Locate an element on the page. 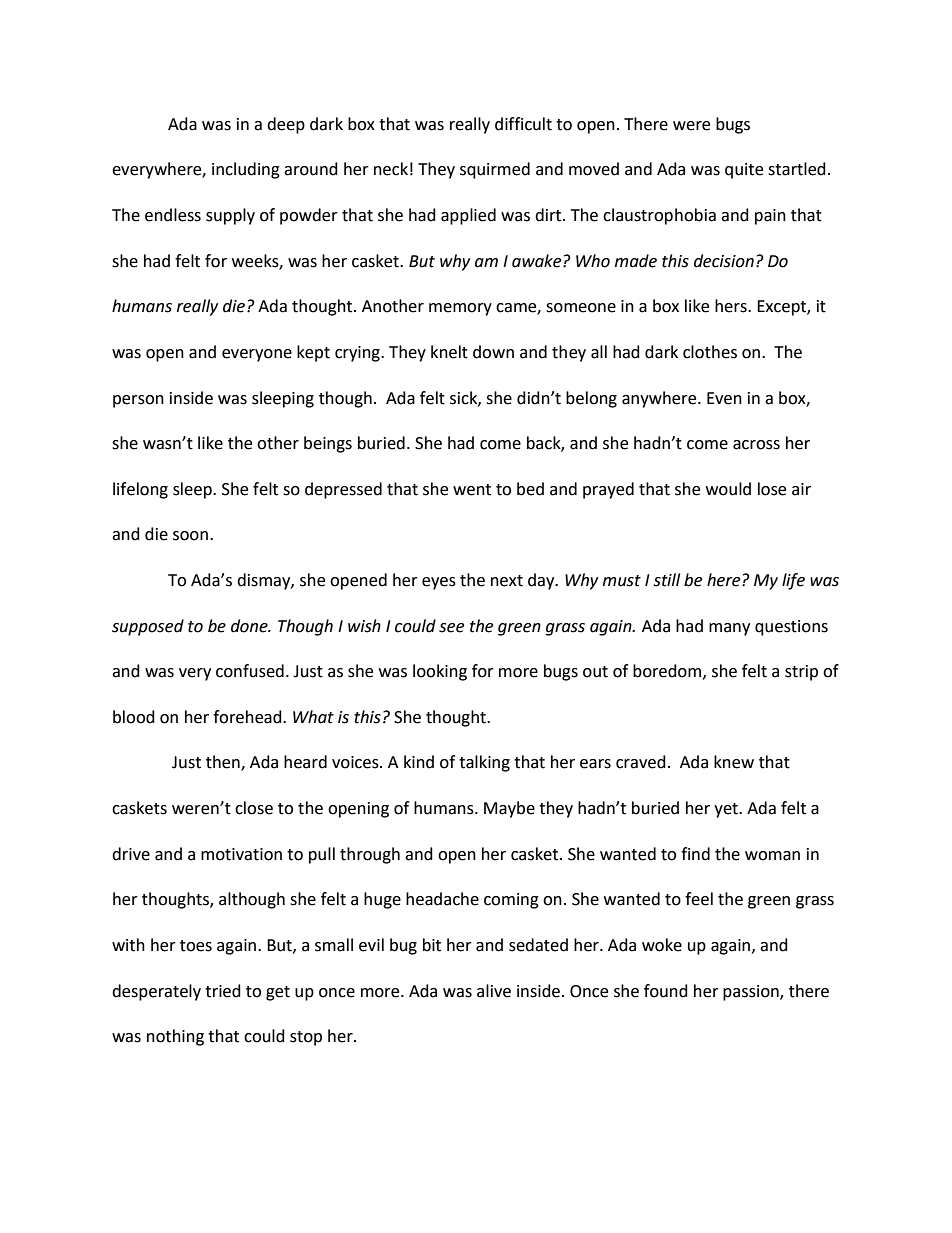 The width and height of the page is (952, 1233). knelt is located at coordinates (449, 352).
